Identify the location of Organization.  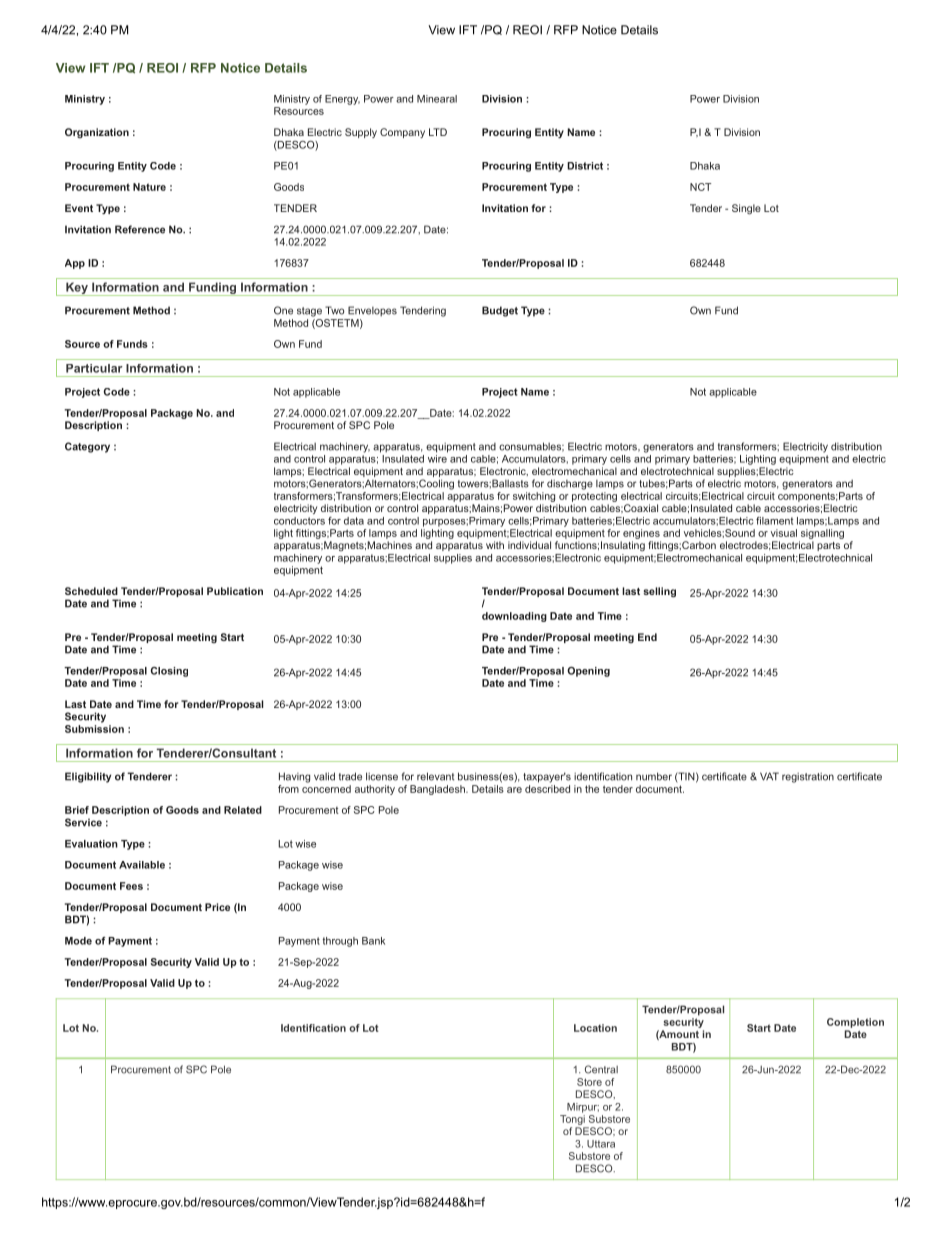
(97, 133).
